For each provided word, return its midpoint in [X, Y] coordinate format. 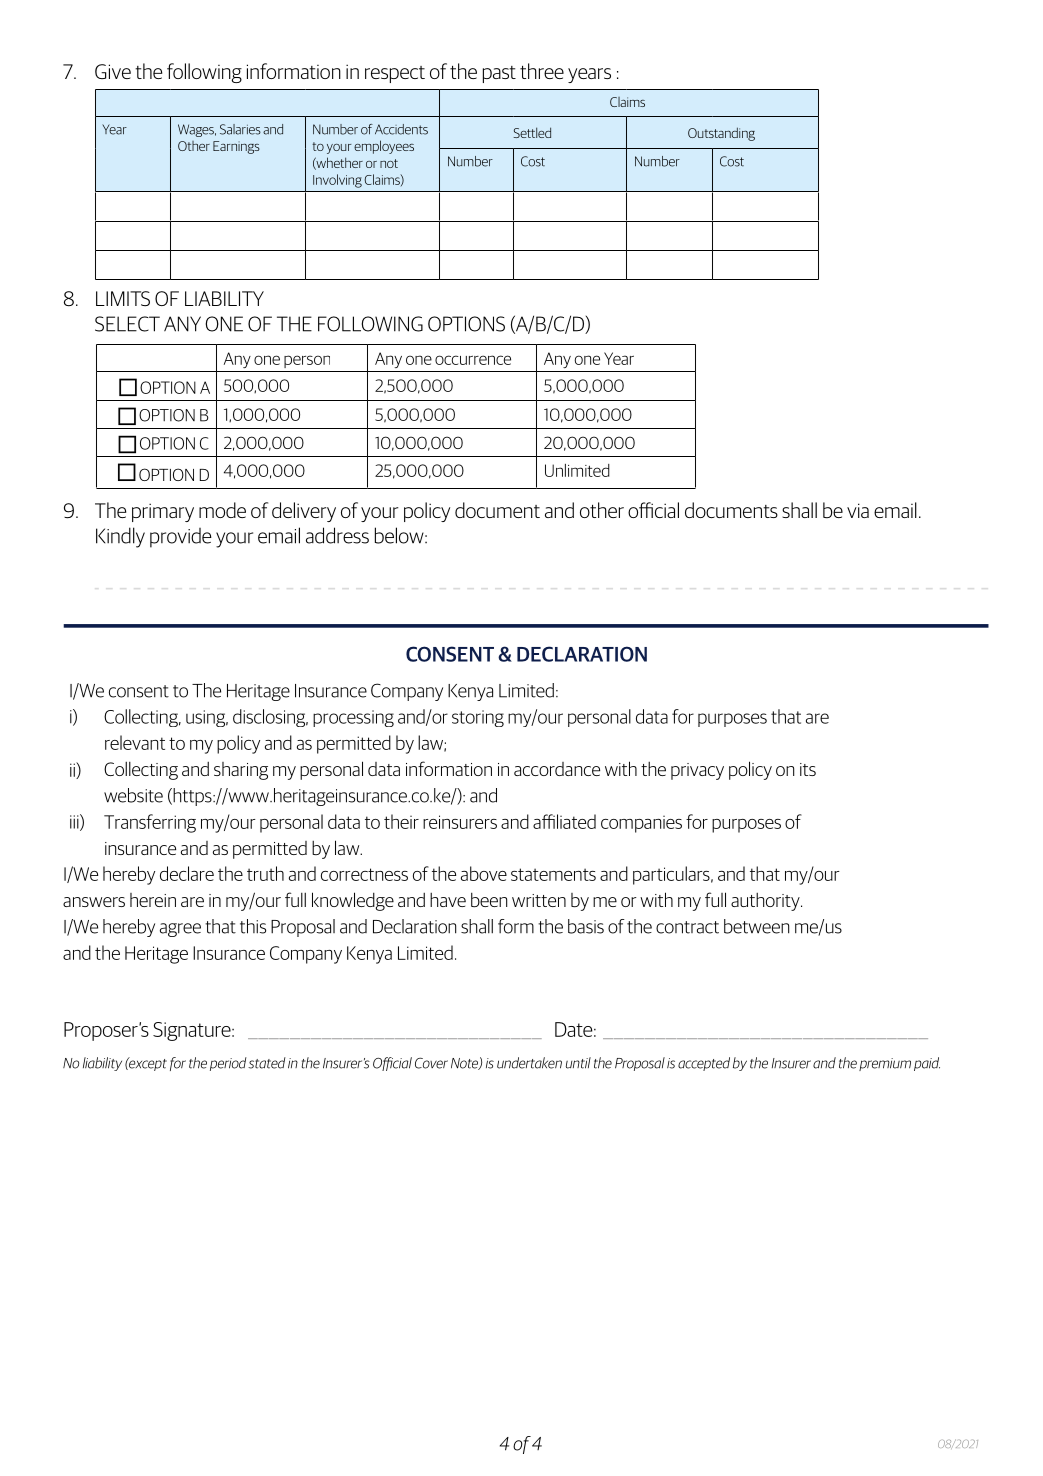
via [858, 510]
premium [885, 1064]
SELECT [127, 324]
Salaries [240, 129]
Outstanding [721, 134]
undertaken [529, 1063]
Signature [193, 1031]
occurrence [473, 360]
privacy [697, 771]
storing [478, 718]
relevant [135, 742]
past [499, 74]
